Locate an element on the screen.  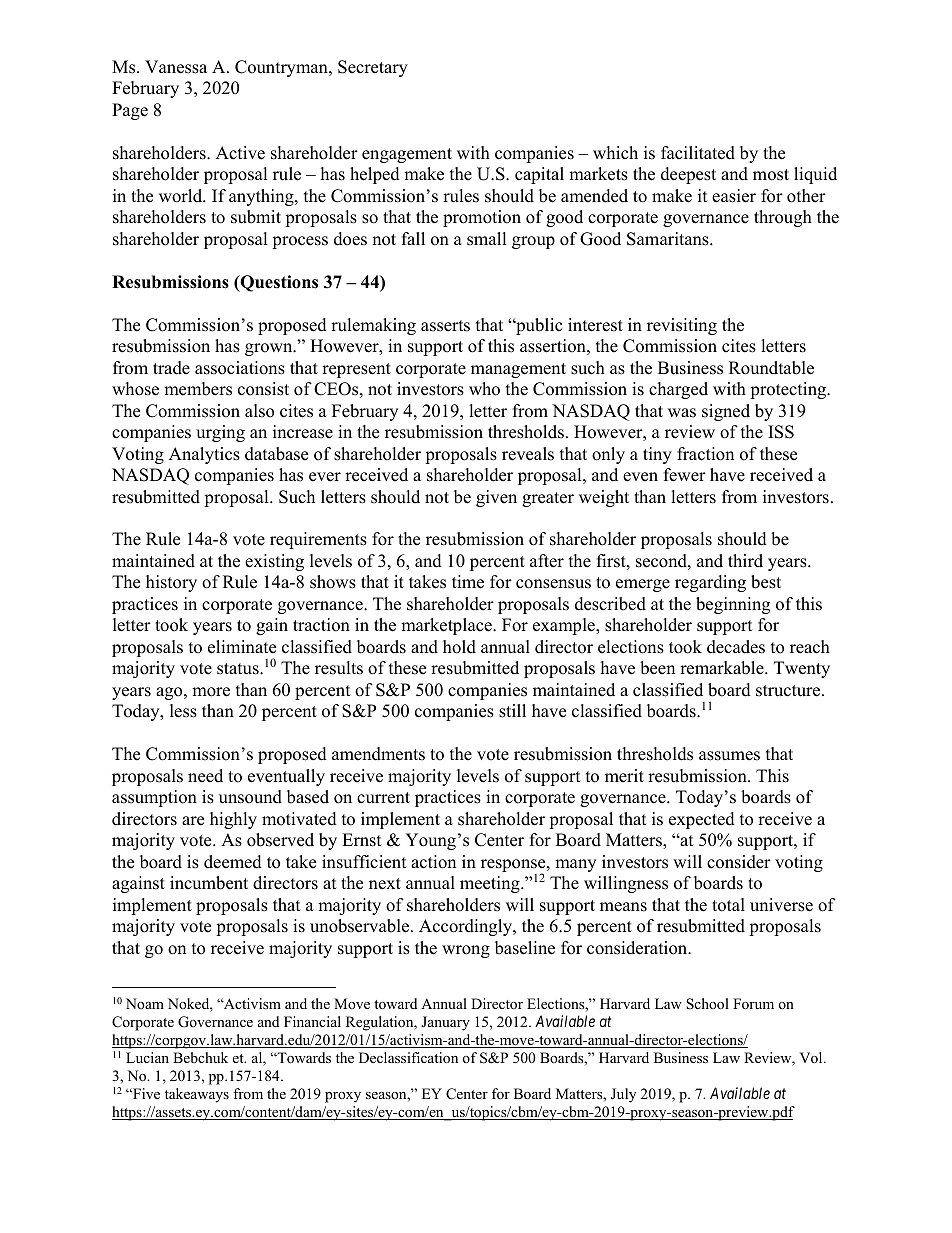
January is located at coordinates (445, 1023).
